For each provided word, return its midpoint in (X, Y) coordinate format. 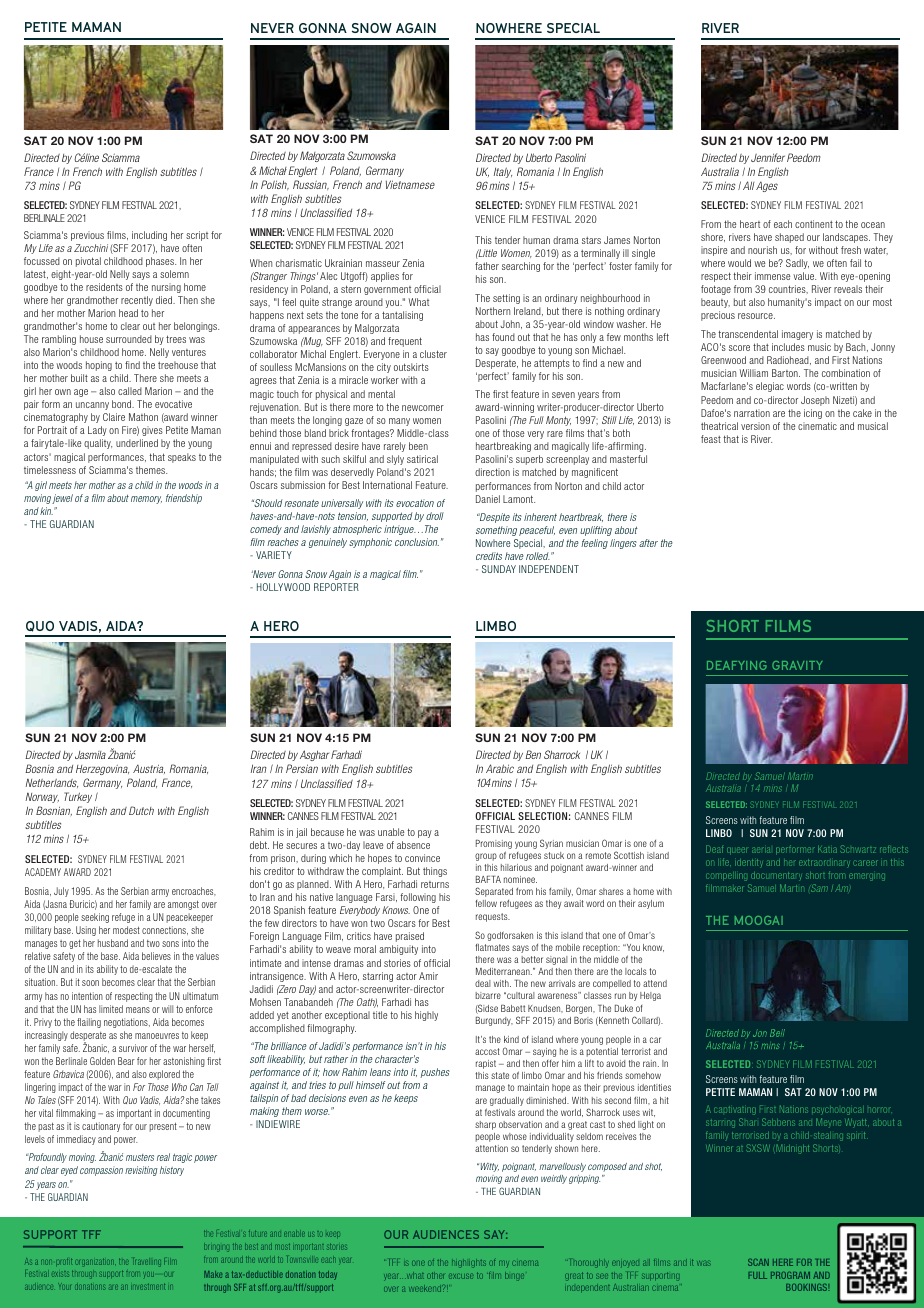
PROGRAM (790, 1275)
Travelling (145, 1262)
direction (492, 472)
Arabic (500, 768)
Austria (149, 769)
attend (655, 983)
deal (483, 983)
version (755, 426)
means (138, 1010)
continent (814, 224)
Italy (503, 172)
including (149, 236)
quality (98, 444)
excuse (461, 1276)
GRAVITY (797, 665)
